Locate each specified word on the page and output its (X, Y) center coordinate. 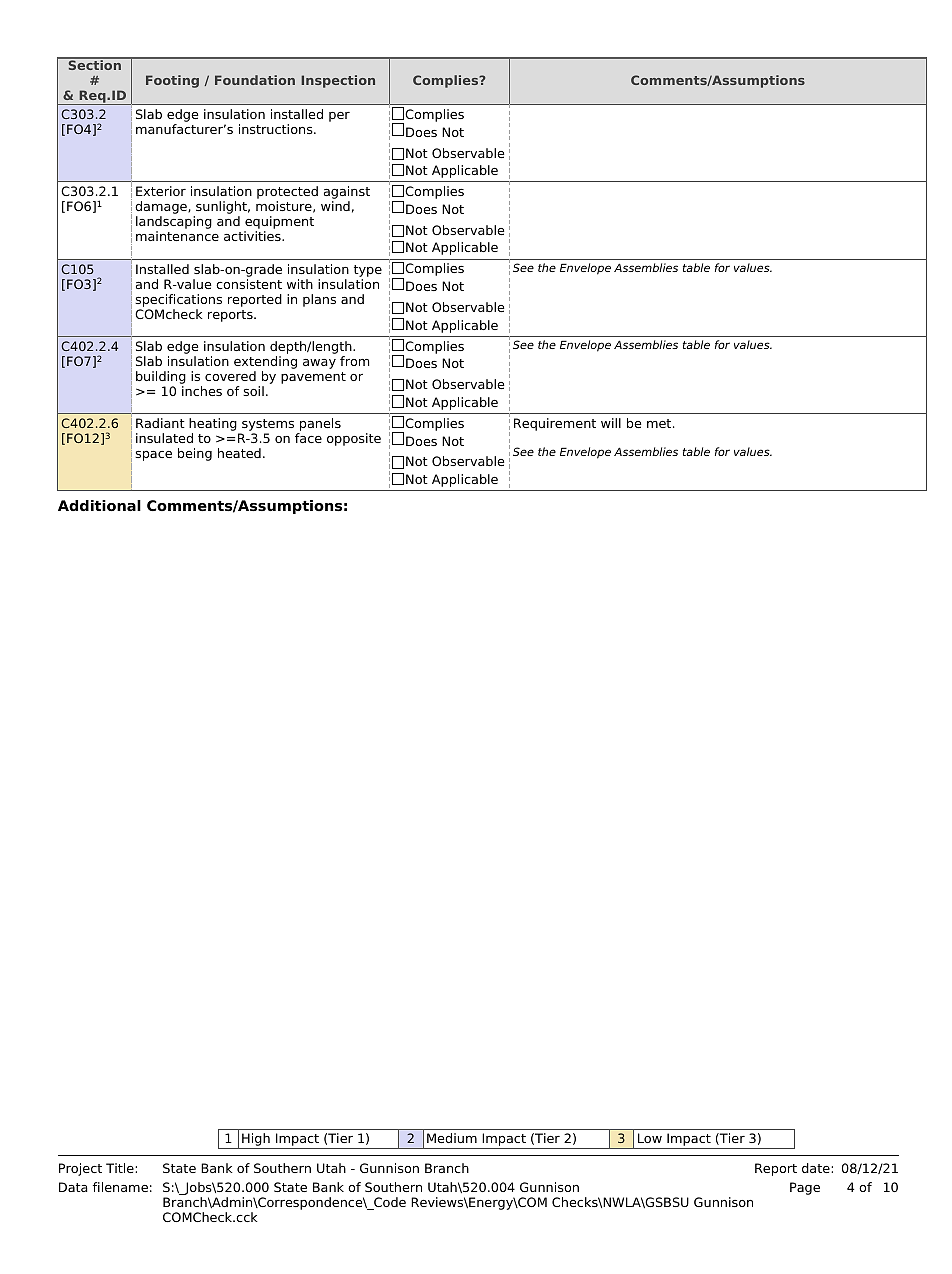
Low (650, 1138)
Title (121, 1168)
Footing (172, 81)
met (660, 423)
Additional (99, 505)
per (339, 117)
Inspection (338, 81)
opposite (354, 439)
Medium (452, 1138)
